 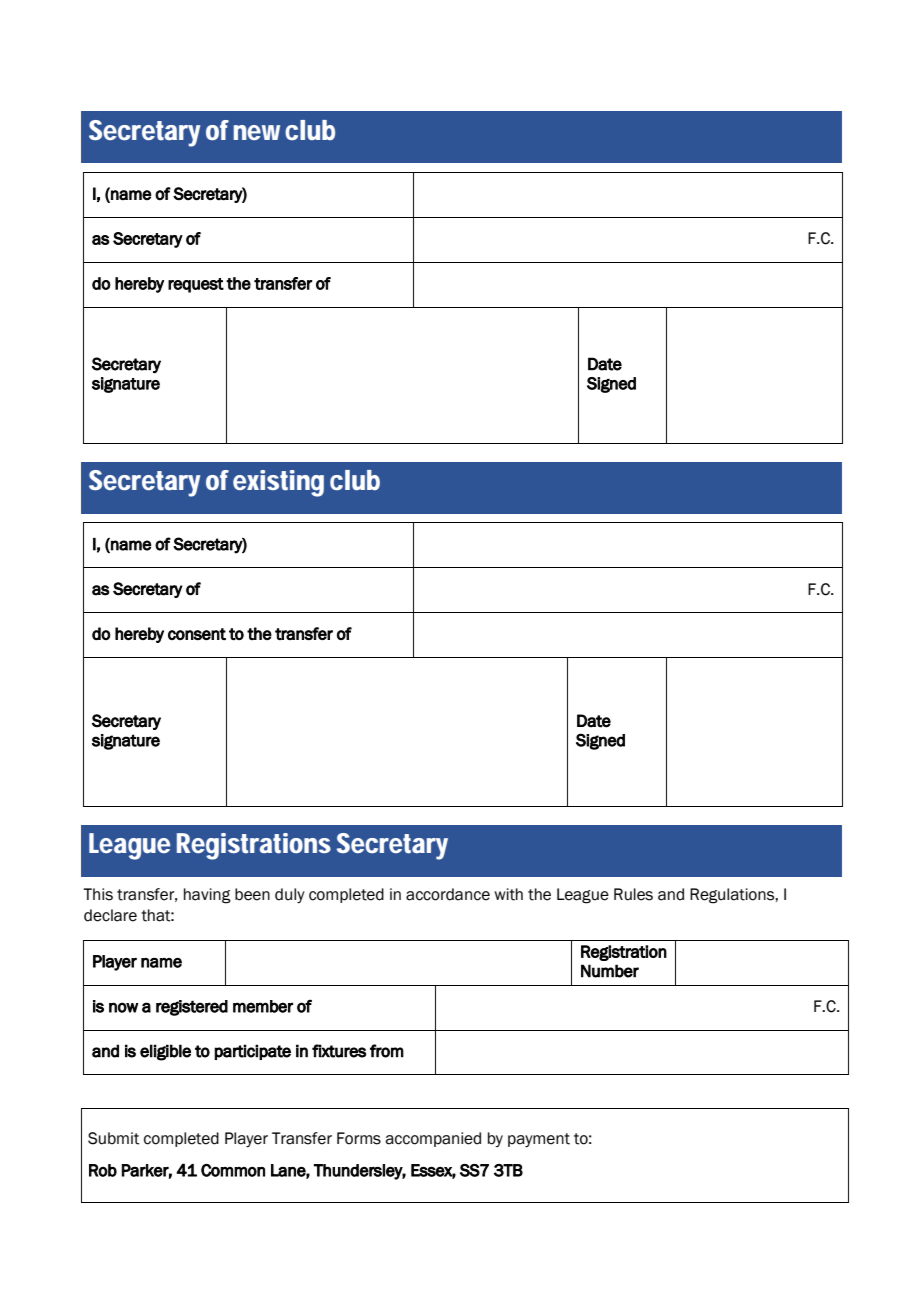 What do you see at coordinates (359, 1138) in the image?
I see `Forms` at bounding box center [359, 1138].
